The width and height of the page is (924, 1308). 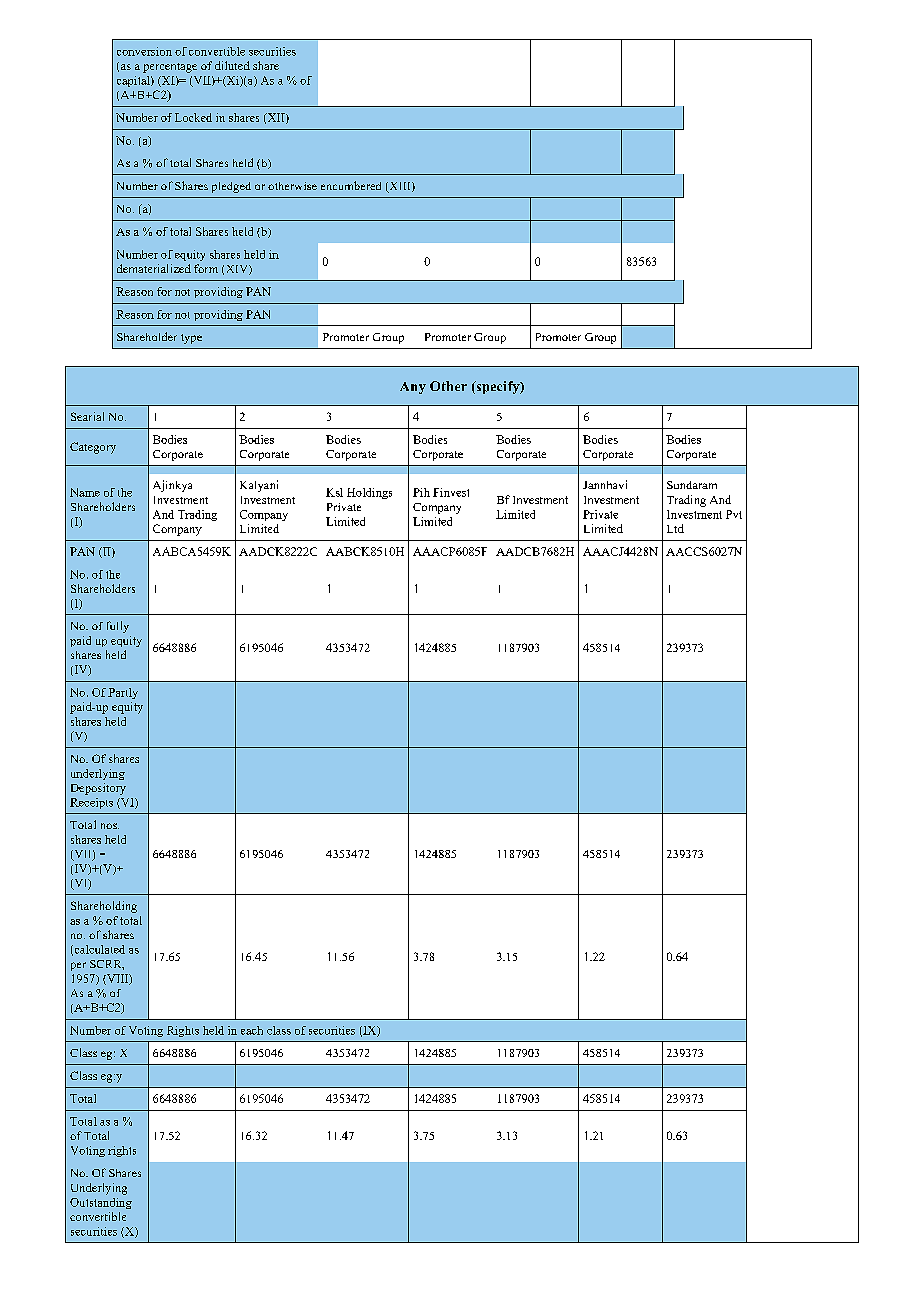 What do you see at coordinates (101, 1203) in the page?
I see `Outstanding` at bounding box center [101, 1203].
